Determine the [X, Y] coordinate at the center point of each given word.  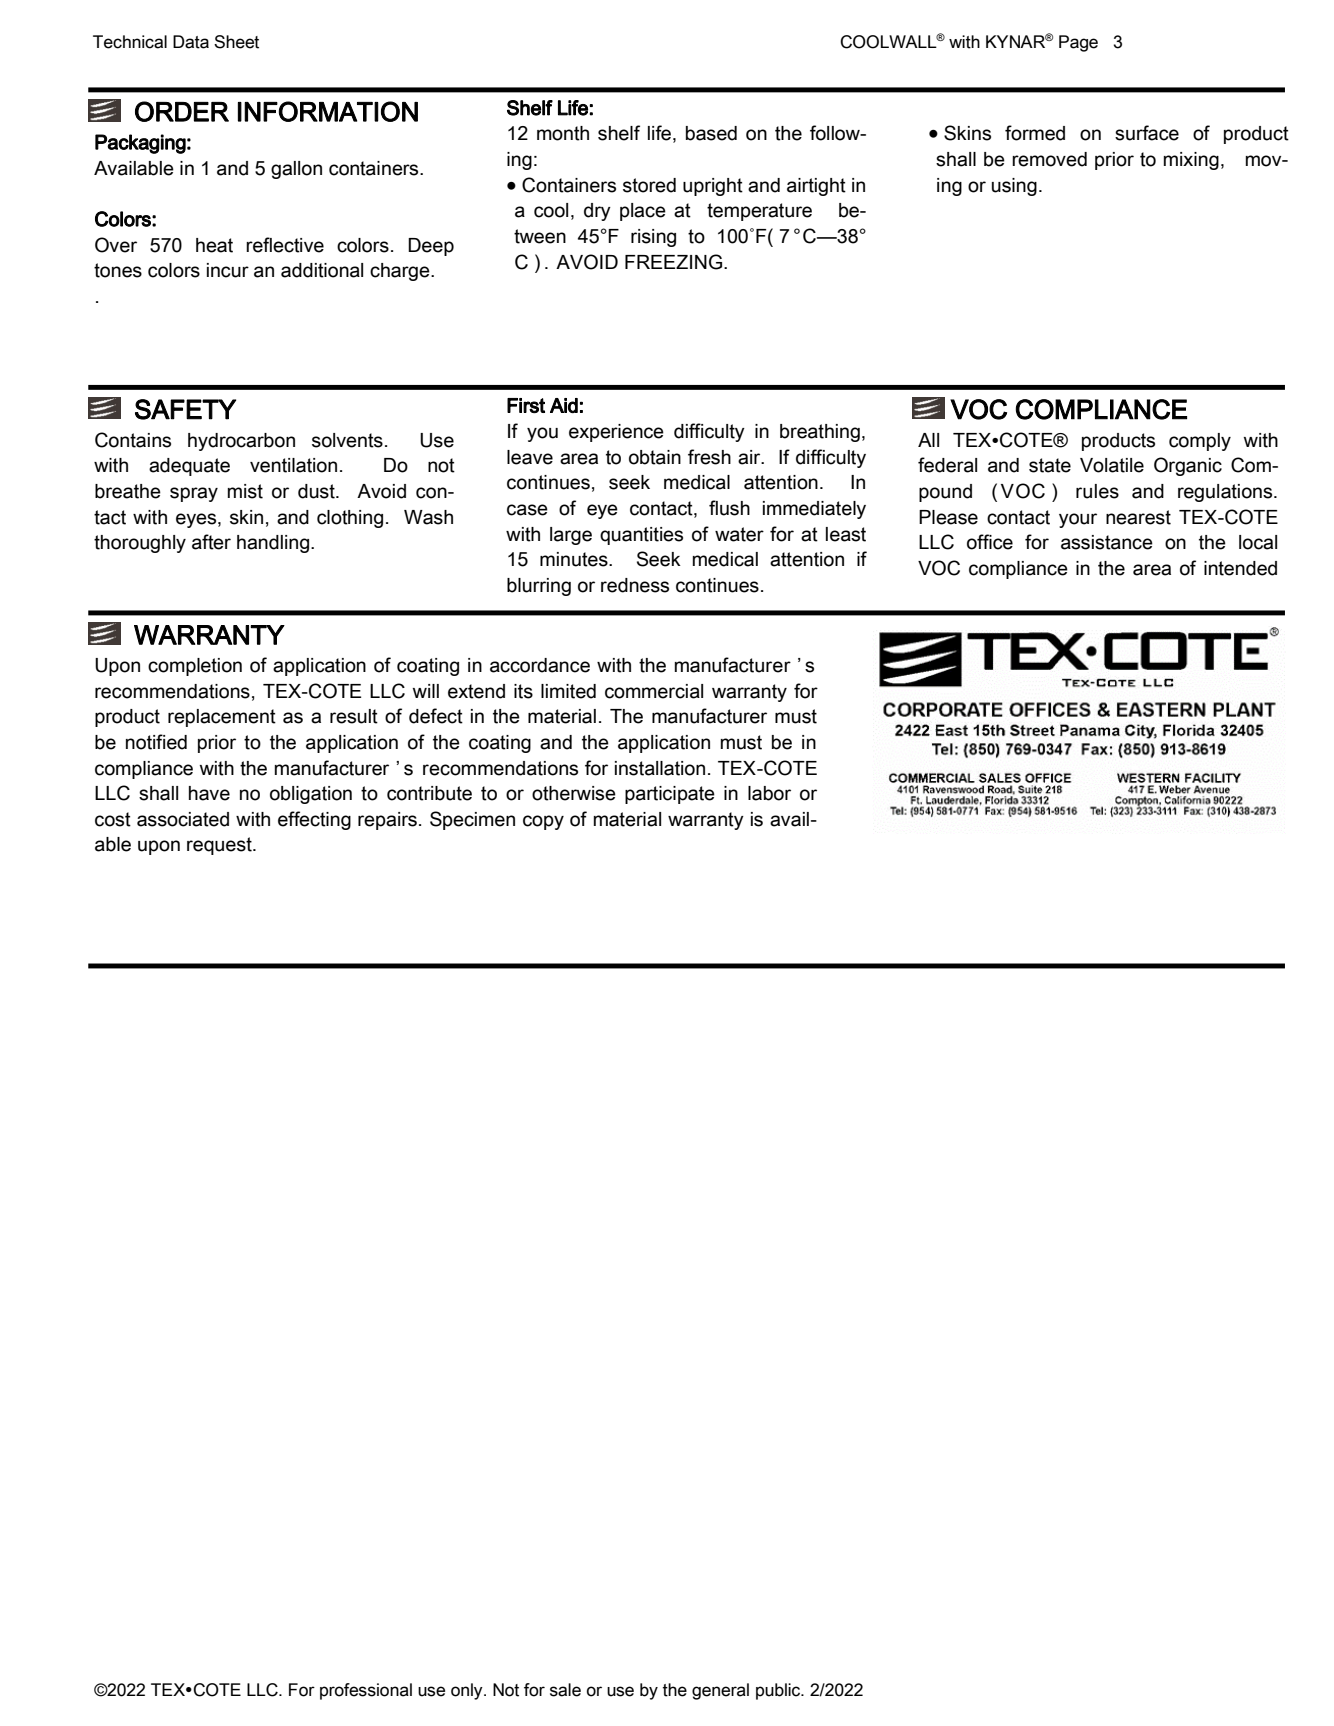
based [711, 133]
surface [1147, 133]
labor [769, 793]
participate [670, 795]
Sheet [236, 42]
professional [366, 1691]
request [220, 846]
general [720, 1691]
